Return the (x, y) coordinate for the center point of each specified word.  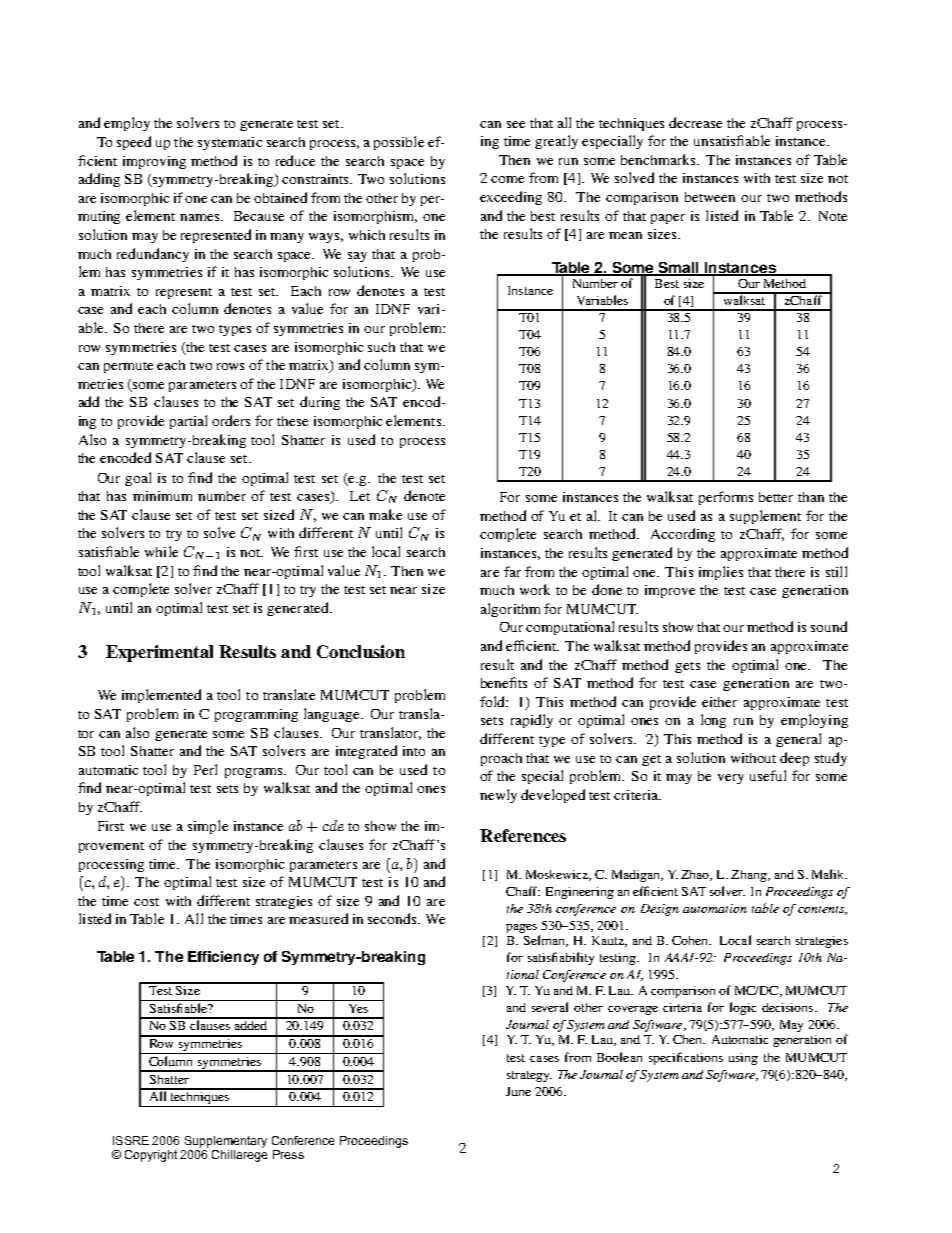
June (518, 1091)
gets (687, 667)
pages (521, 928)
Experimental (159, 653)
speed (134, 143)
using (743, 1059)
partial (188, 422)
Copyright (151, 1156)
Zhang (750, 876)
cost (146, 902)
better (776, 497)
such (381, 347)
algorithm (510, 610)
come (507, 179)
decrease (695, 122)
